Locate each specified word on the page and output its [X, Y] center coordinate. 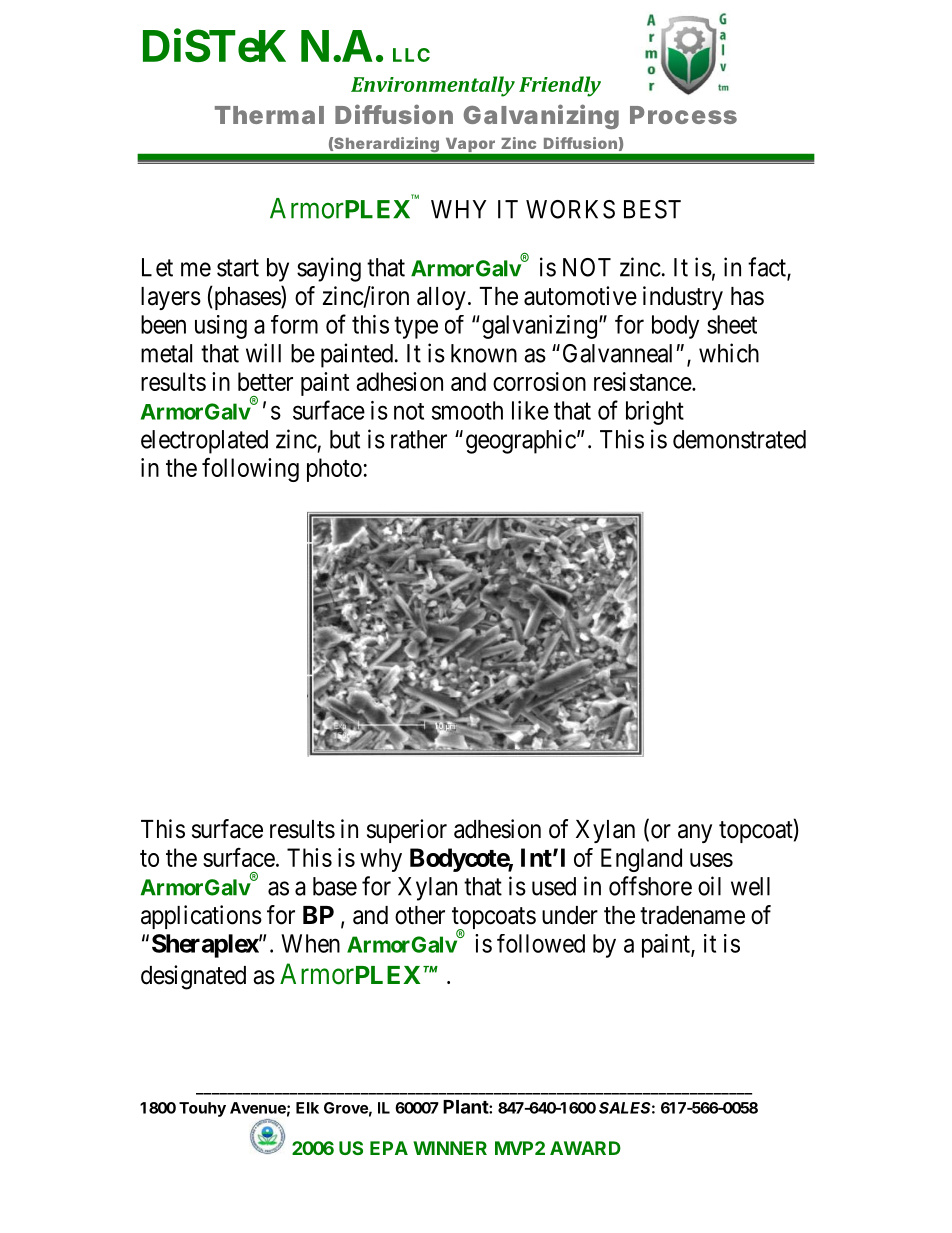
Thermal [269, 115]
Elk [307, 1108]
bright [655, 413]
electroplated [204, 442]
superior [407, 831]
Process [683, 115]
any [695, 833]
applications [201, 917]
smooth [467, 410]
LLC [411, 55]
